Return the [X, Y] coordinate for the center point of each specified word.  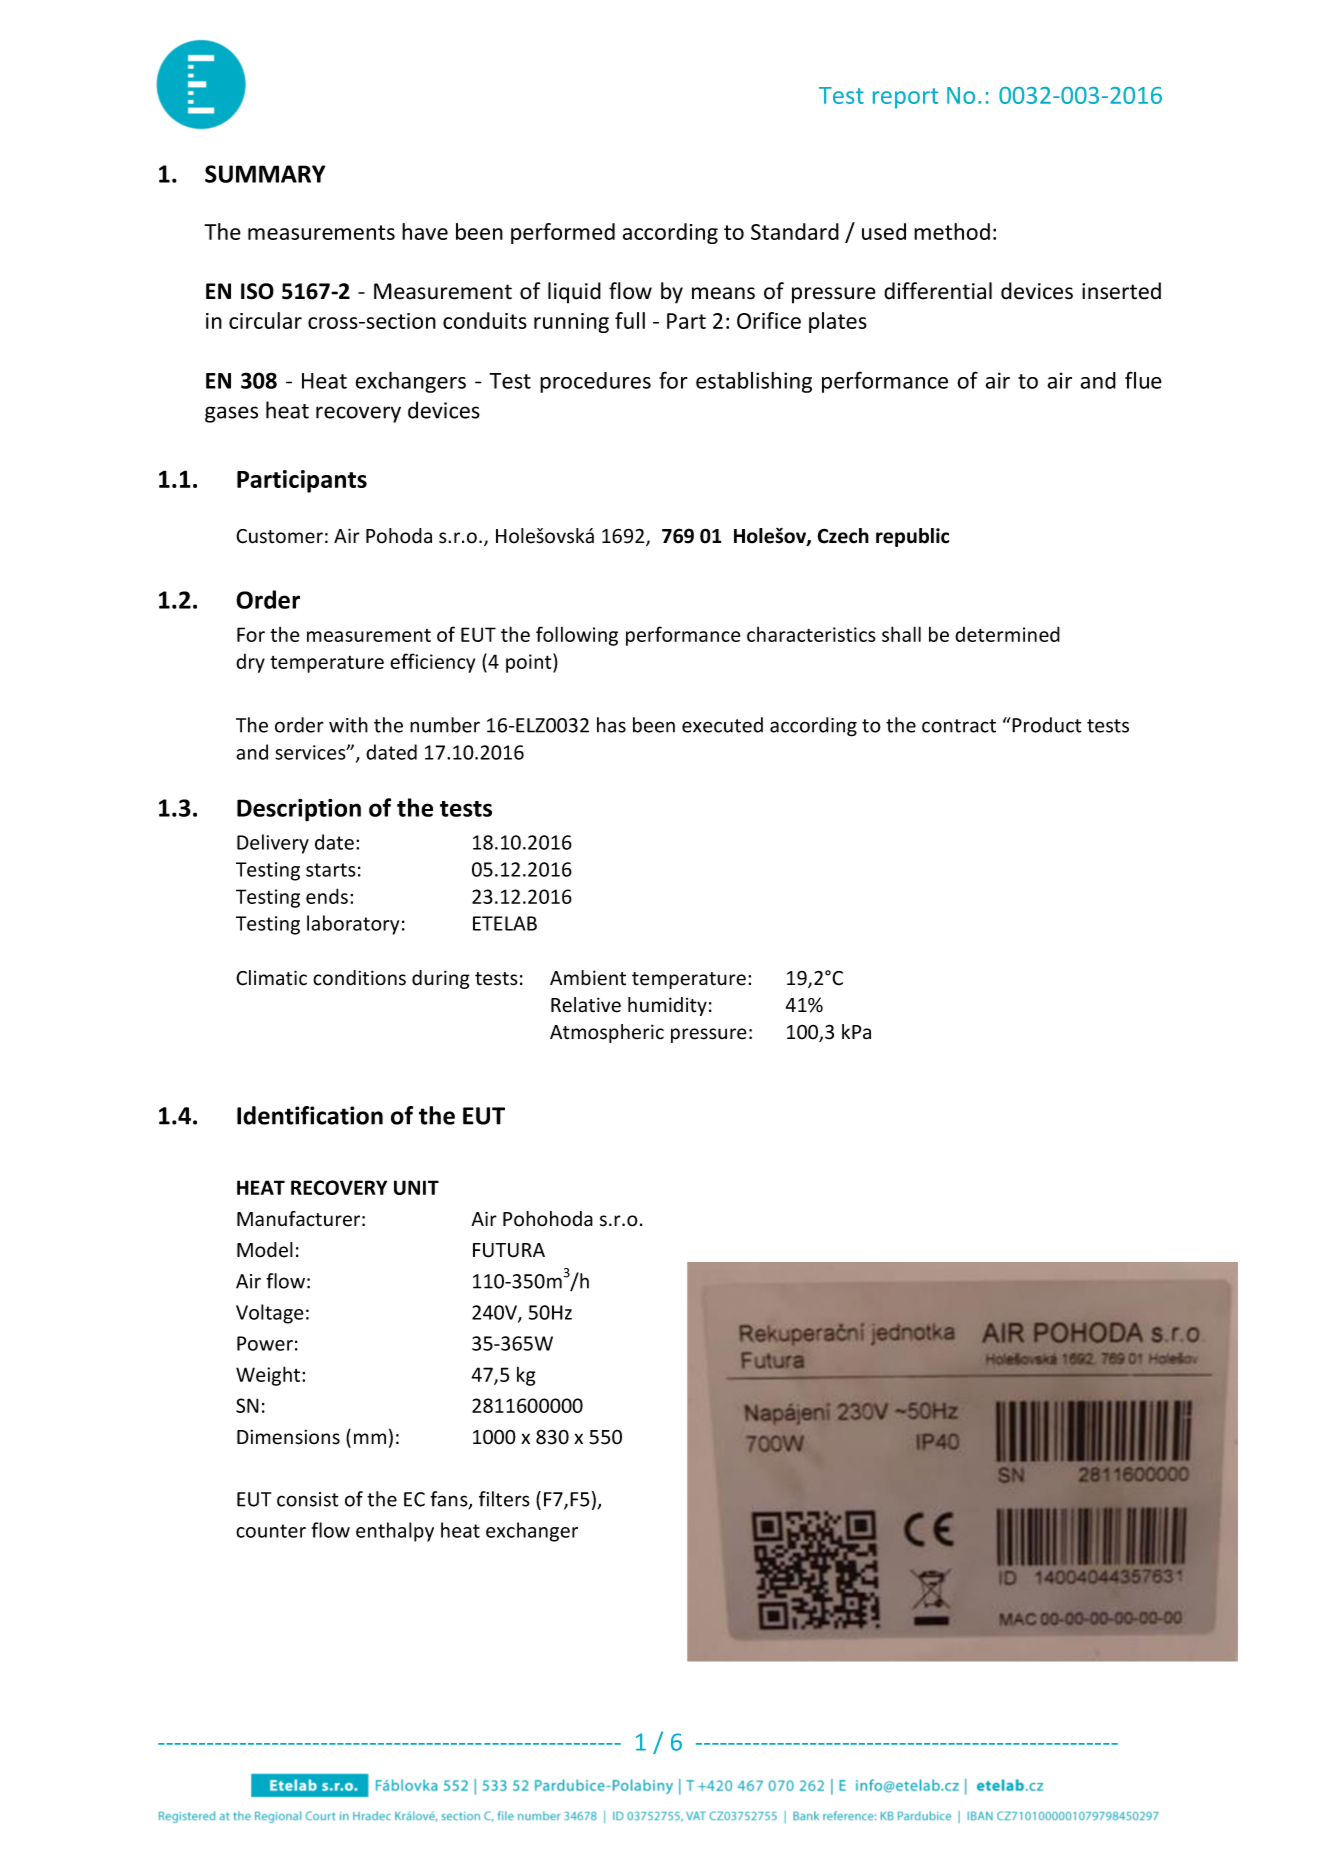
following [577, 636]
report [905, 98]
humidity [667, 1006]
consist [308, 1499]
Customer [279, 536]
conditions [359, 978]
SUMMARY [265, 174]
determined [1007, 634]
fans [450, 1500]
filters [504, 1499]
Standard [795, 231]
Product [1046, 725]
